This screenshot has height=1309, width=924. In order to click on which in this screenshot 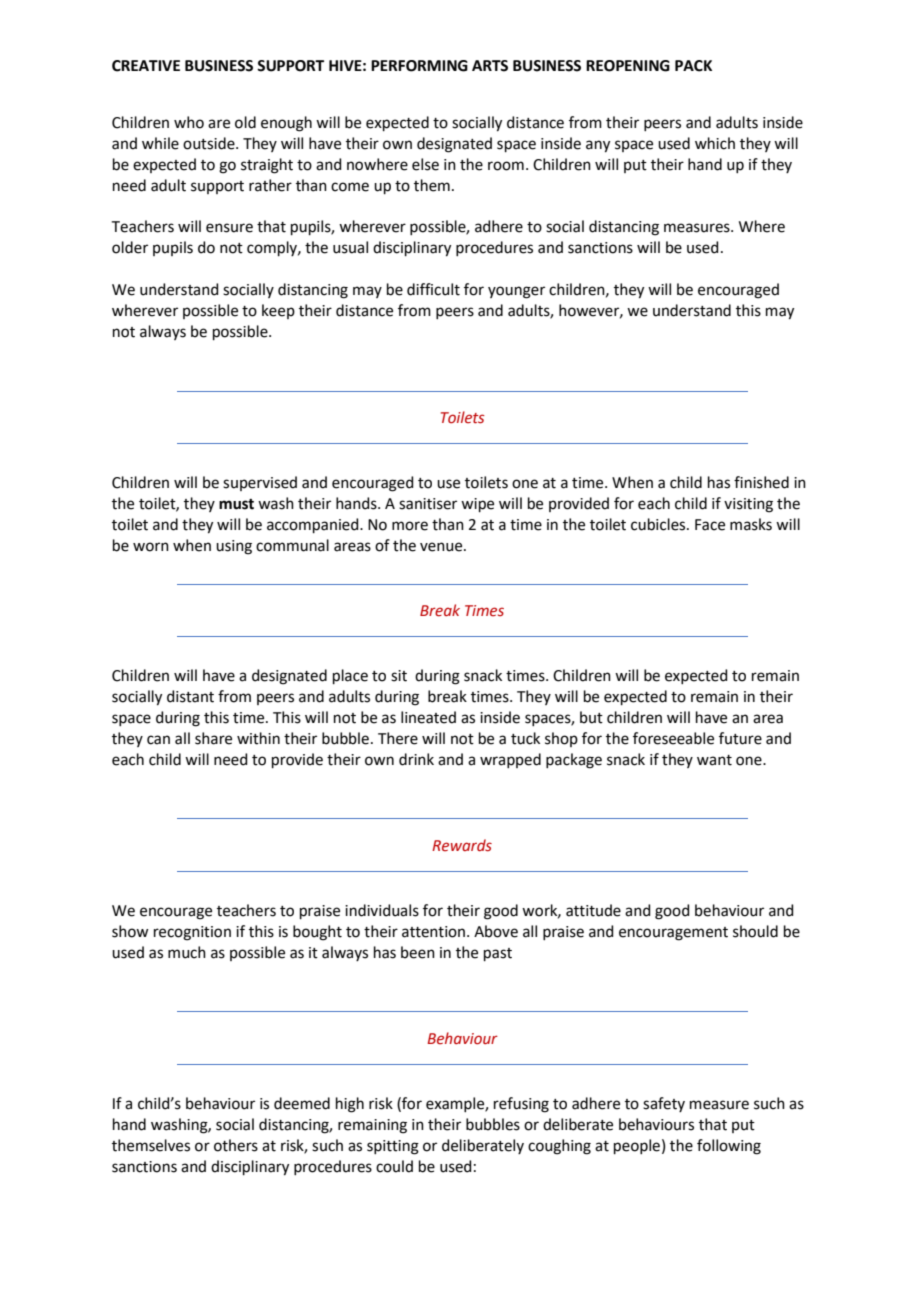, I will do `click(715, 143)`.
